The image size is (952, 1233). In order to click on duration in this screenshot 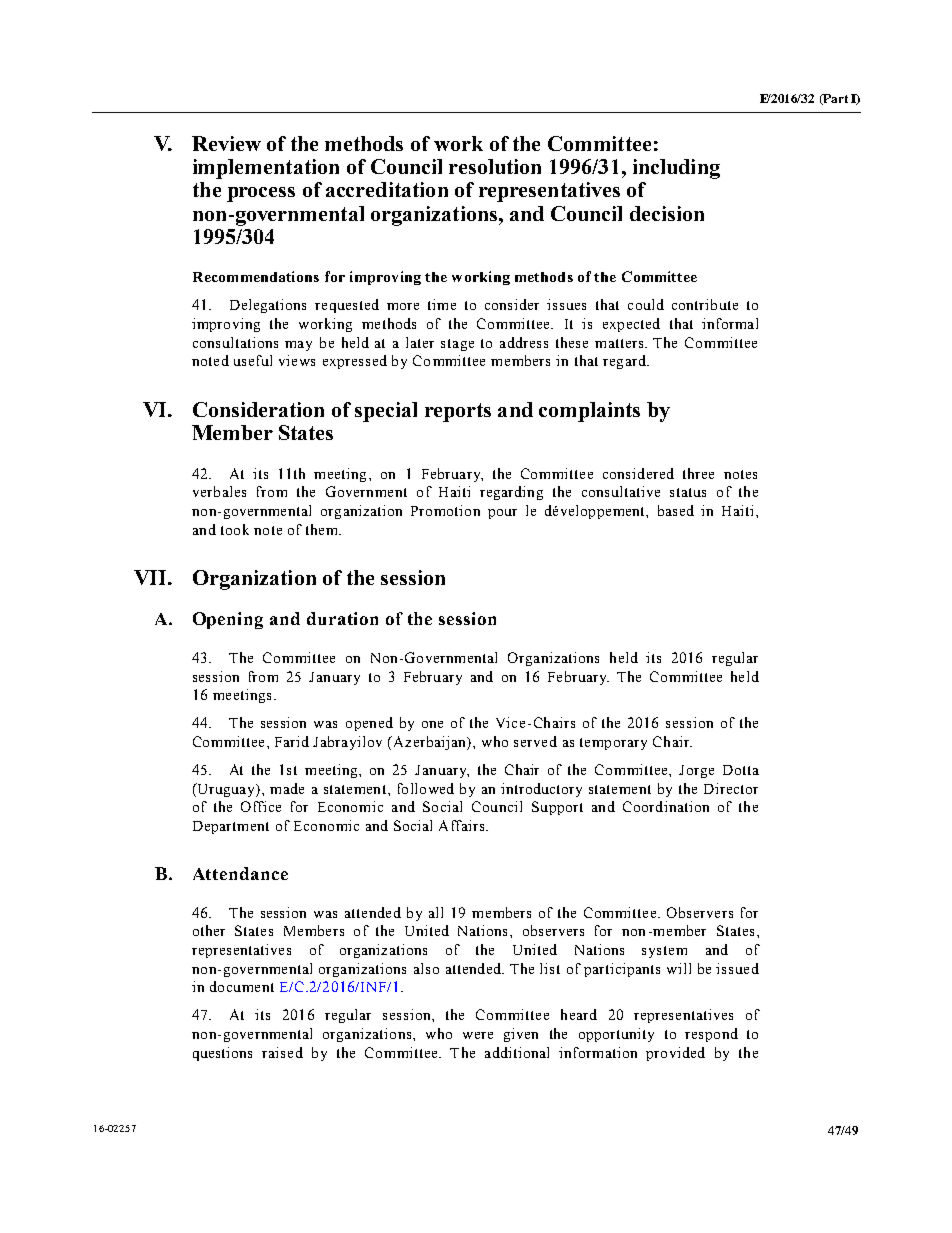, I will do `click(342, 618)`.
